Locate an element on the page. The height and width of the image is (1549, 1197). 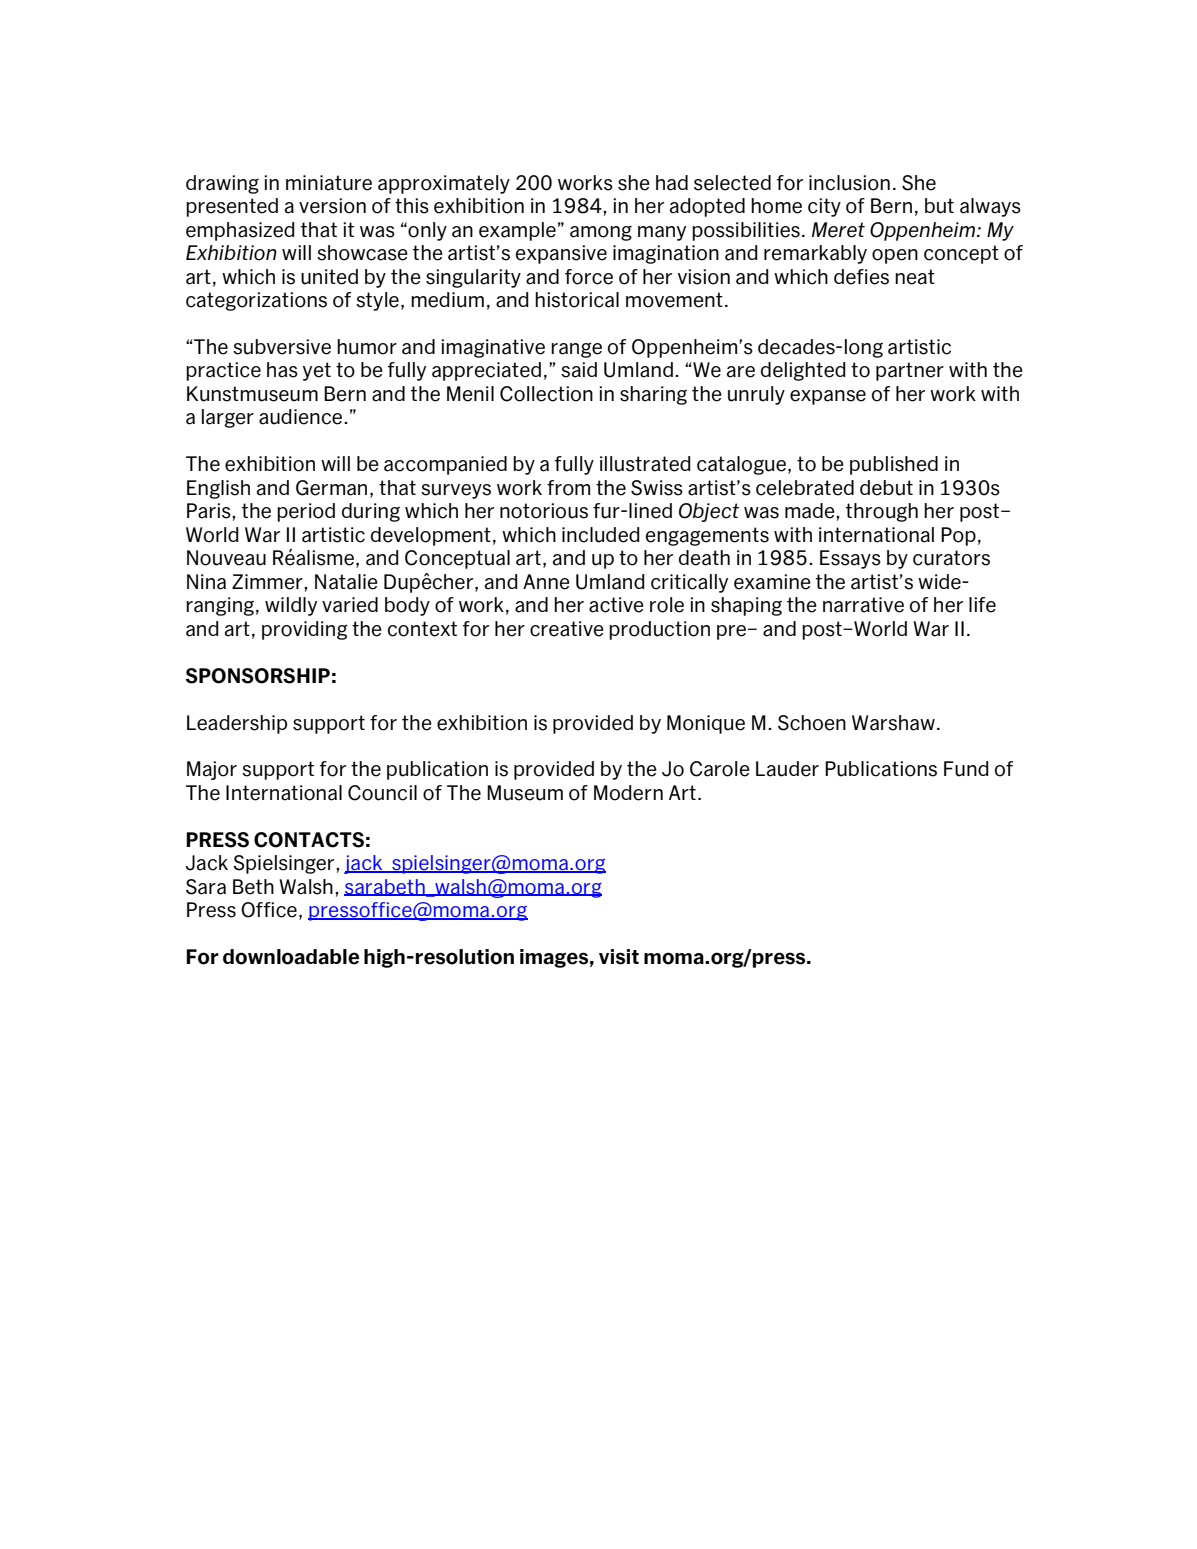
among is located at coordinates (601, 233).
